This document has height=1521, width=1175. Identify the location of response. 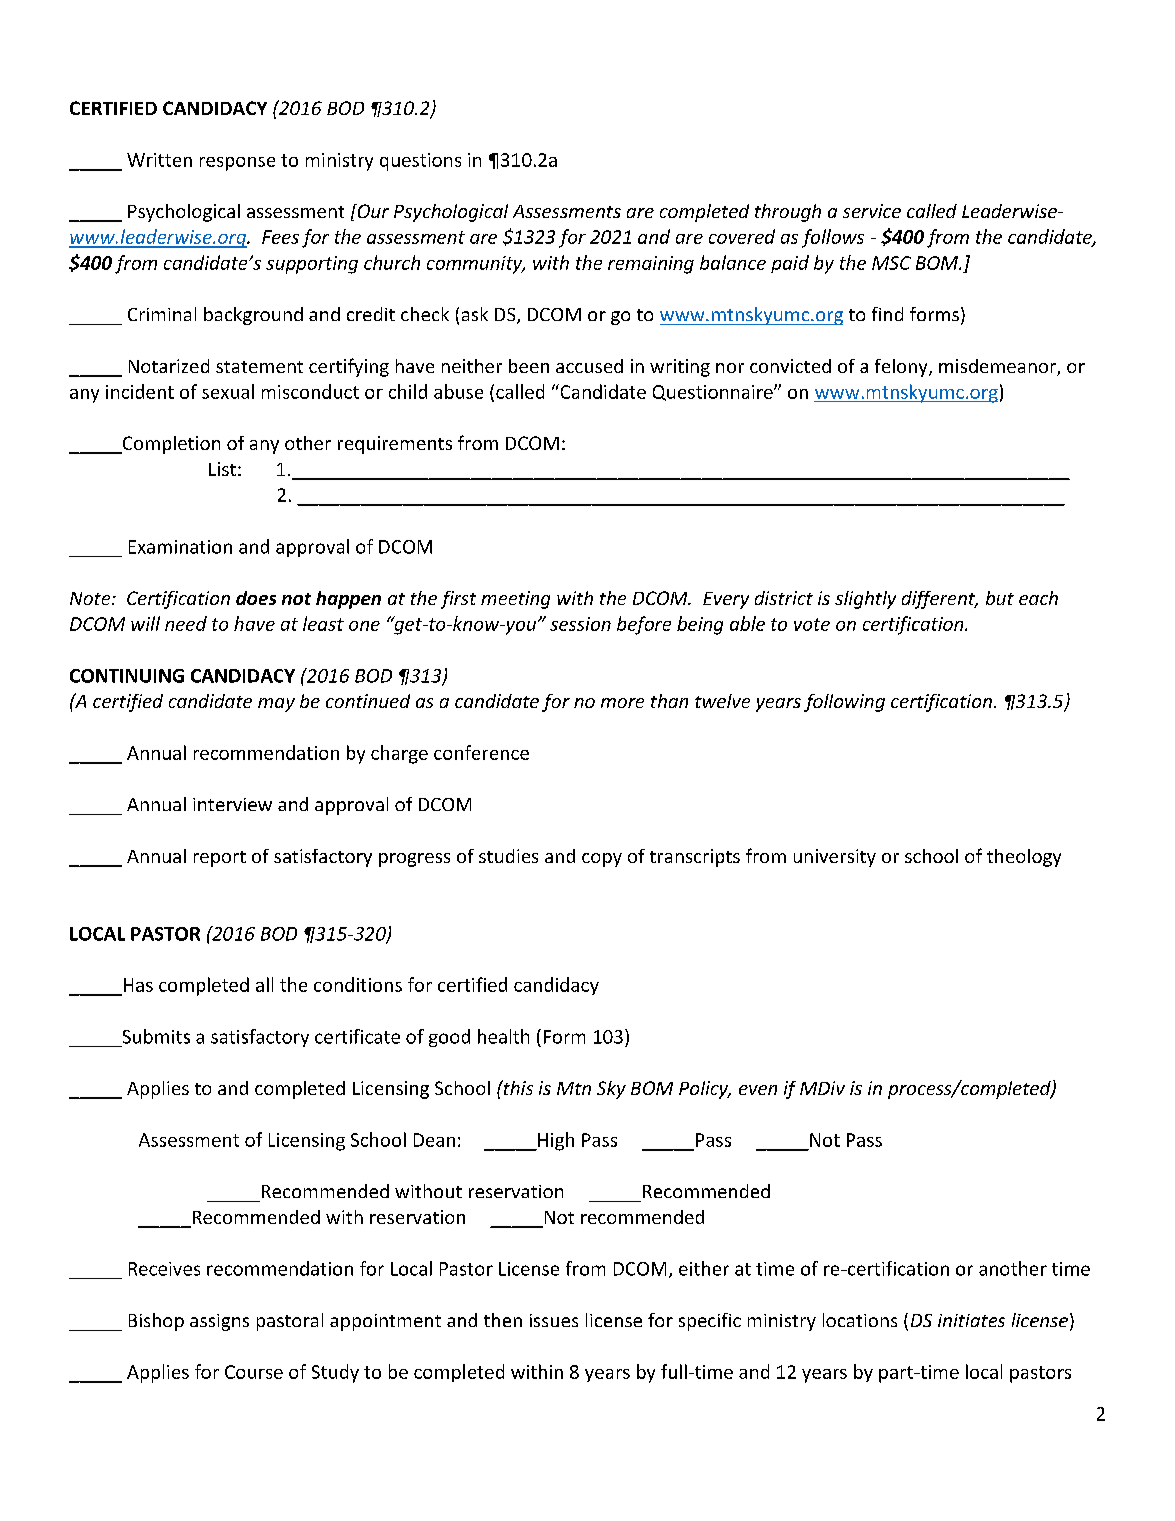
(237, 164).
